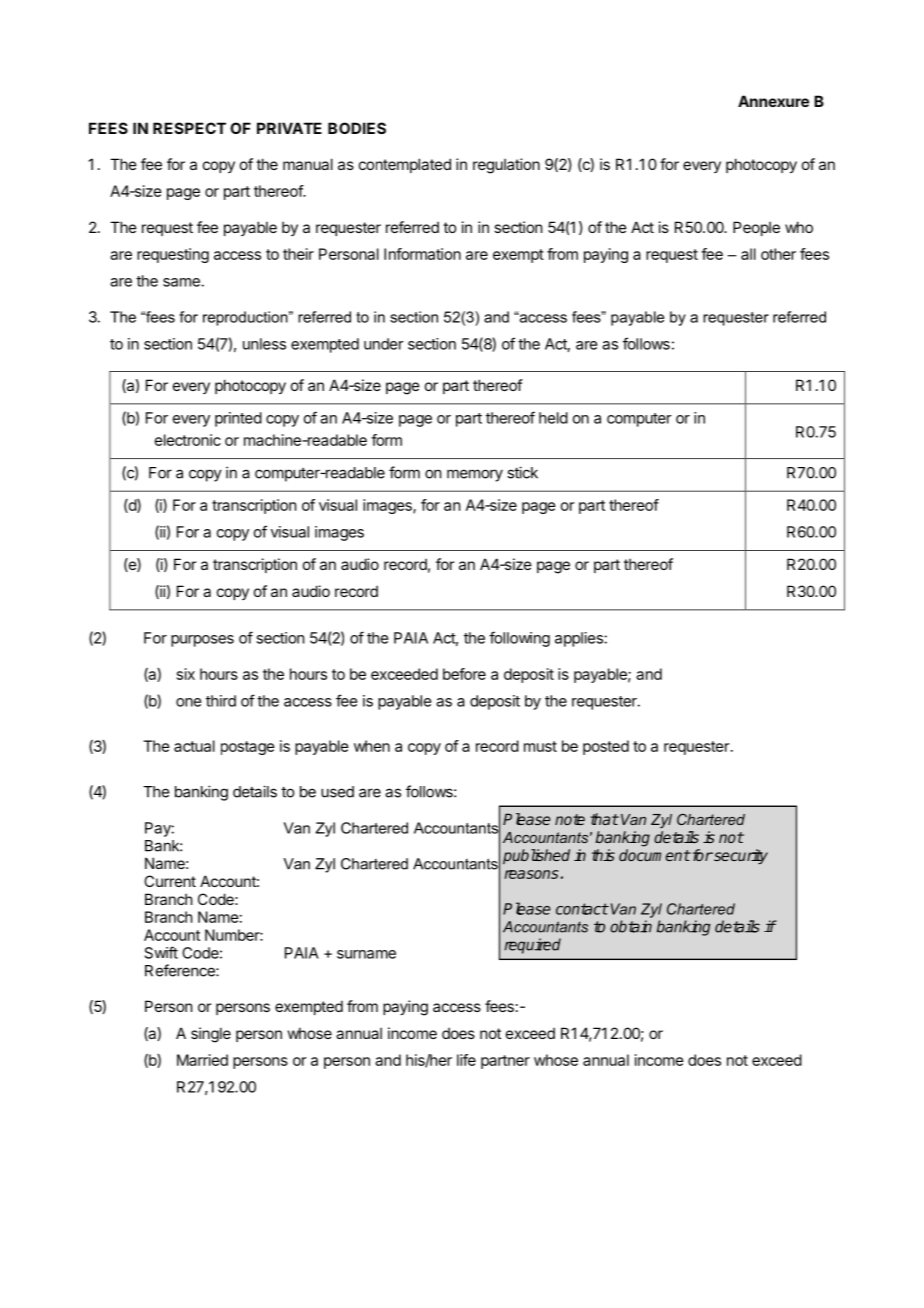  I want to click on security, so click(740, 856).
